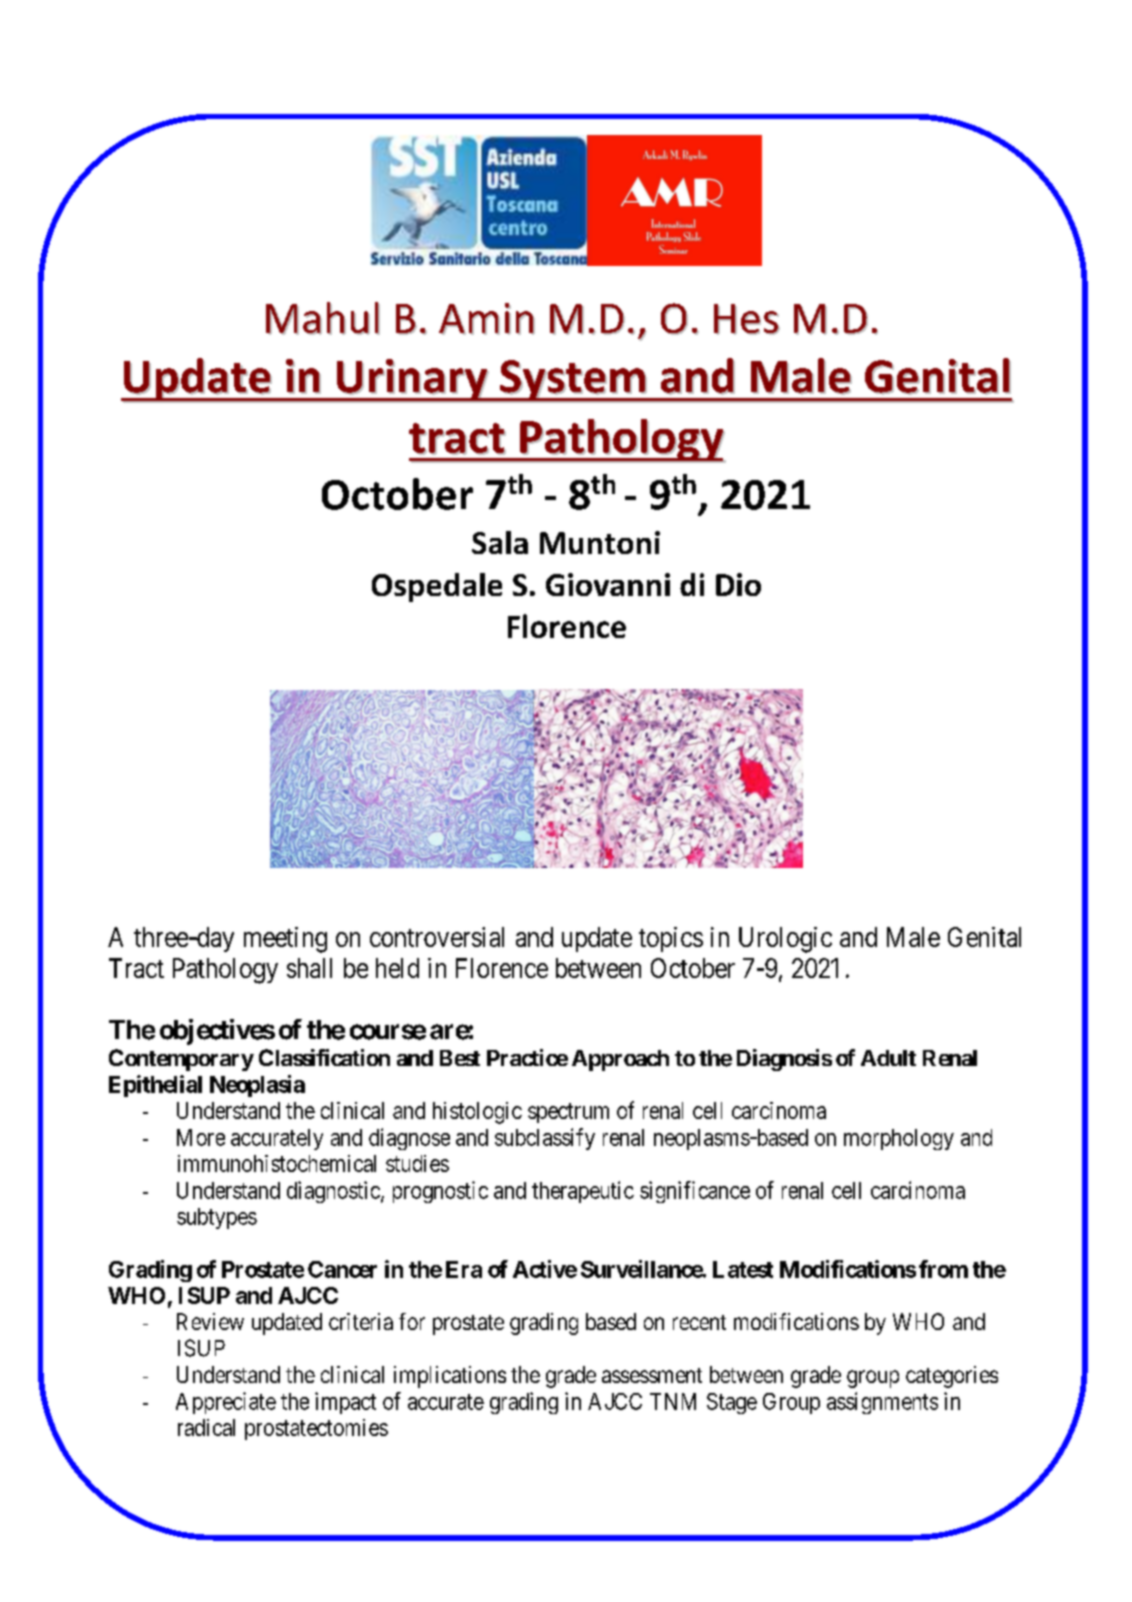  What do you see at coordinates (226, 1403) in the document?
I see `Appreciate` at bounding box center [226, 1403].
